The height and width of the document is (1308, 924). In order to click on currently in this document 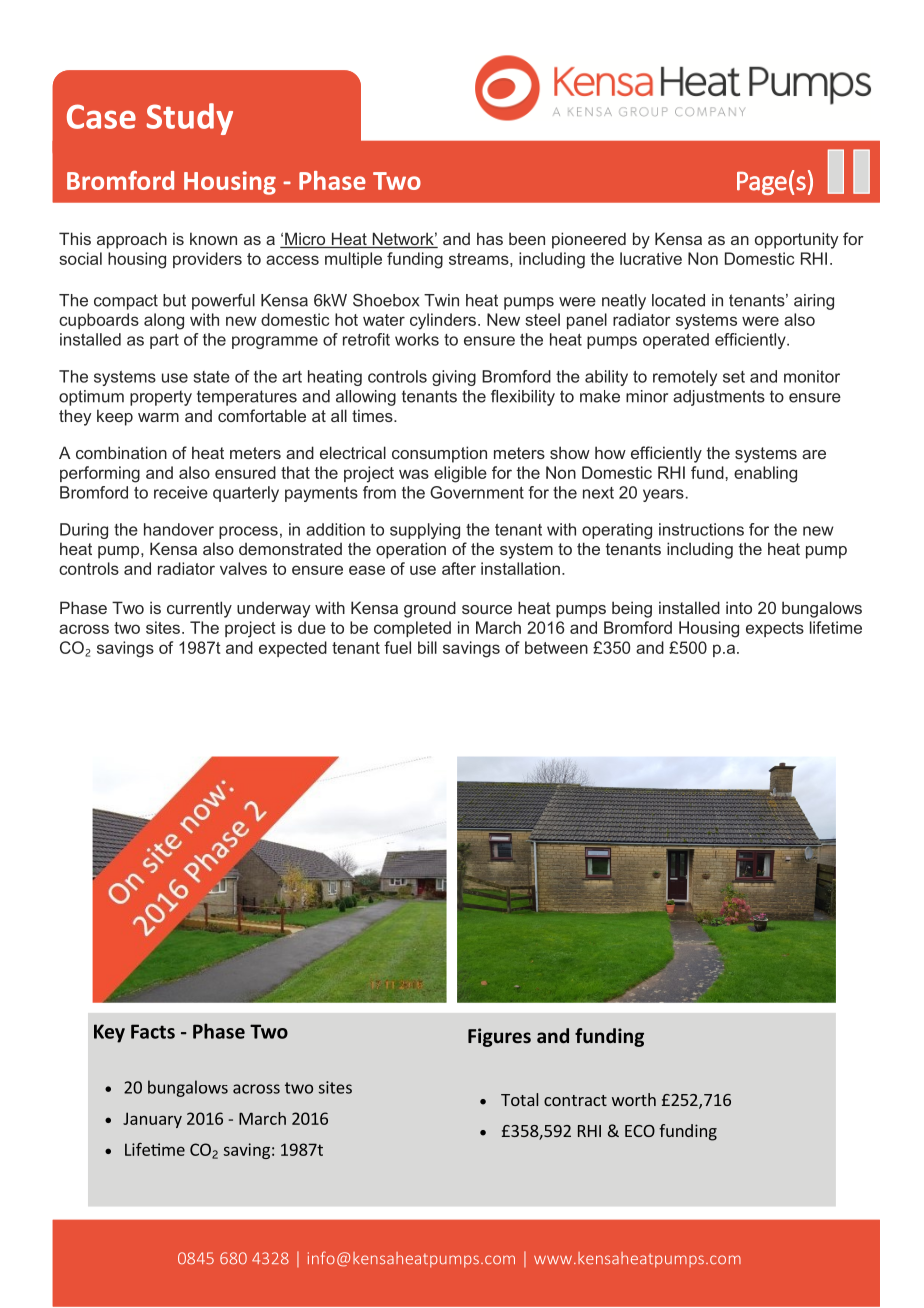, I will do `click(199, 609)`.
